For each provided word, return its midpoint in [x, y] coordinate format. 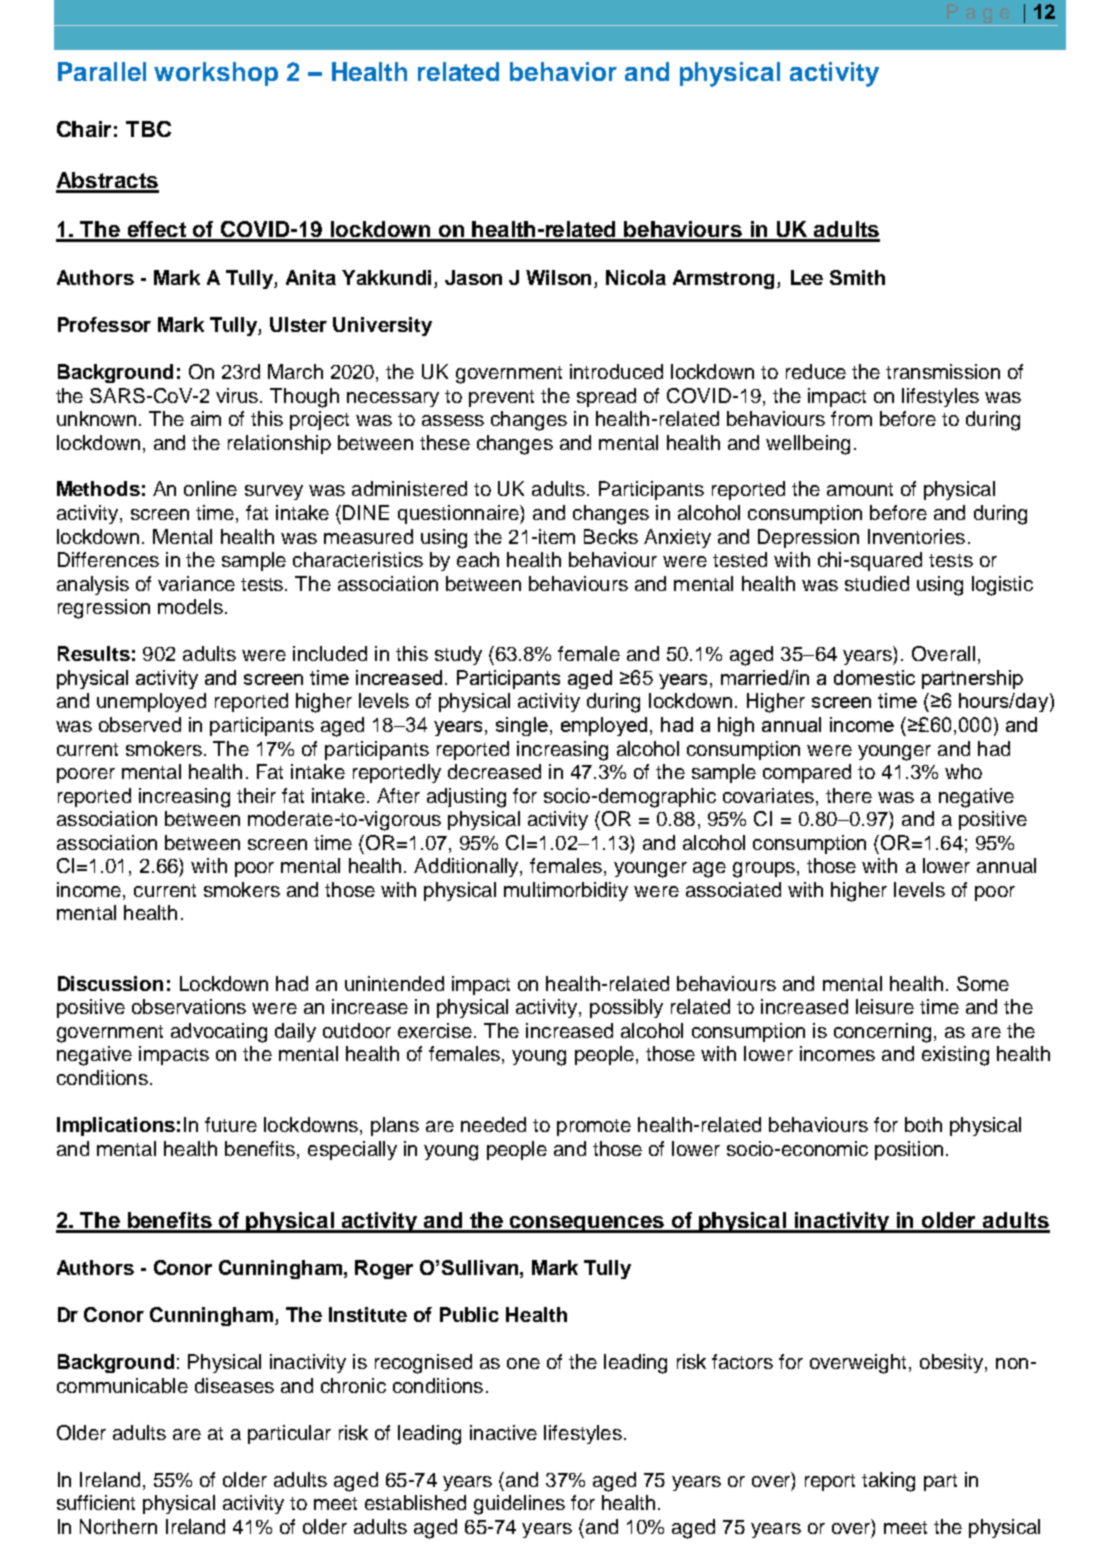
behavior [563, 71]
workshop [216, 74]
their [256, 795]
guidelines [519, 1505]
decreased [494, 771]
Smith [857, 277]
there [849, 795]
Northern [118, 1526]
